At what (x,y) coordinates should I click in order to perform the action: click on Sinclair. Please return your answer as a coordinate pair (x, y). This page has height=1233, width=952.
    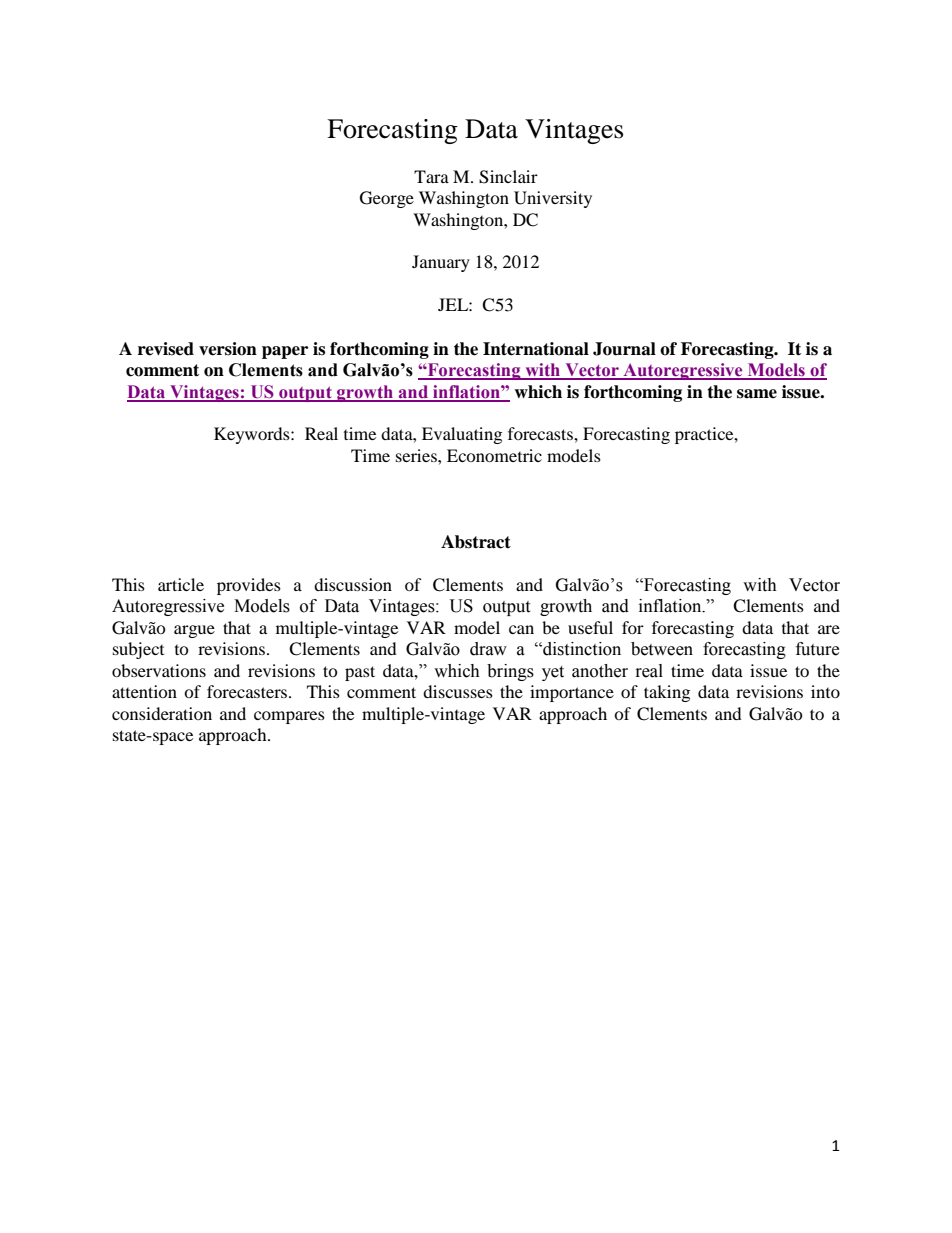
    Looking at the image, I should click on (508, 177).
